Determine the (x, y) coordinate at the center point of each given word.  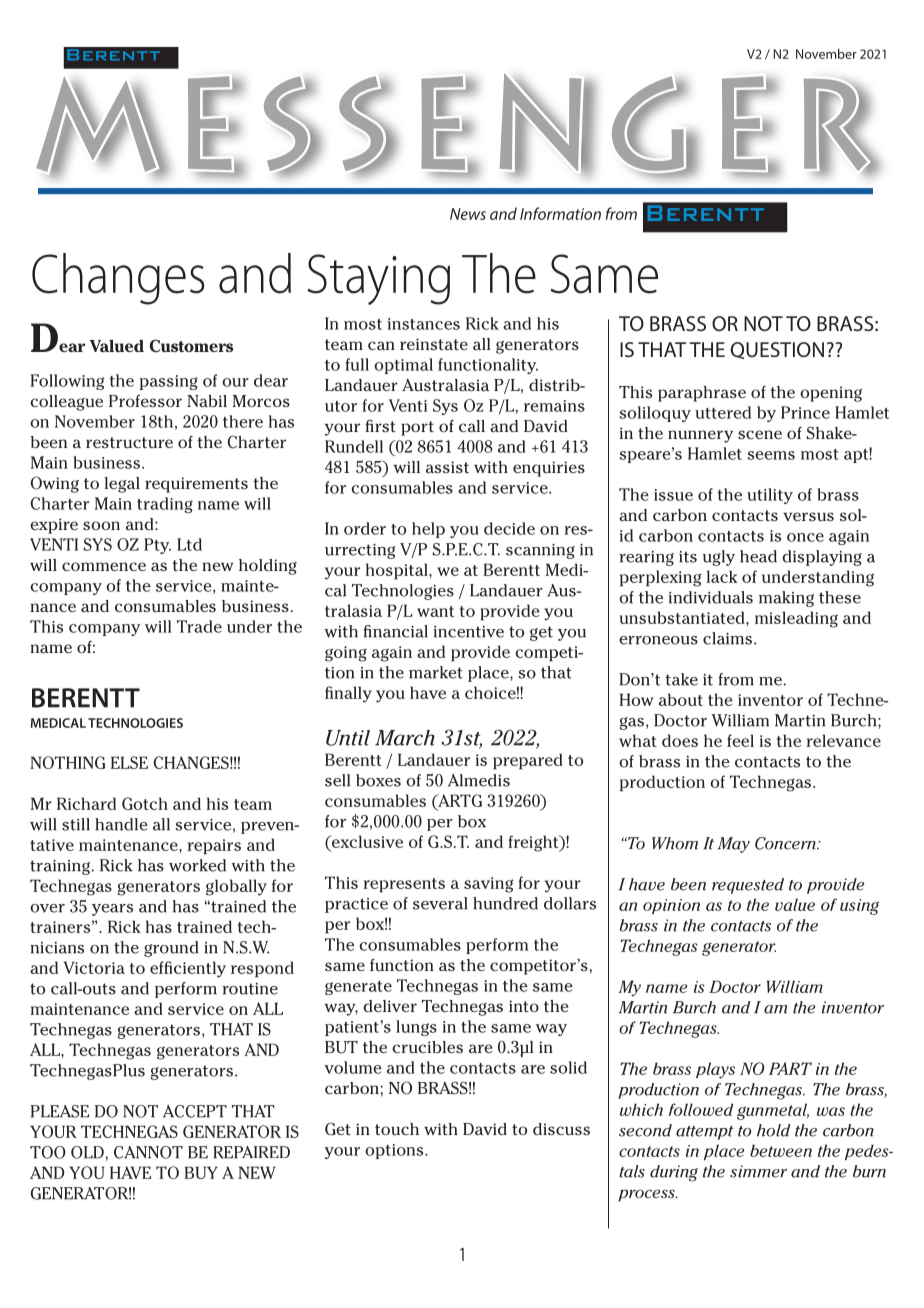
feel (740, 740)
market (436, 672)
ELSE (129, 762)
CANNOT (148, 1152)
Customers (191, 346)
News (468, 214)
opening (831, 394)
